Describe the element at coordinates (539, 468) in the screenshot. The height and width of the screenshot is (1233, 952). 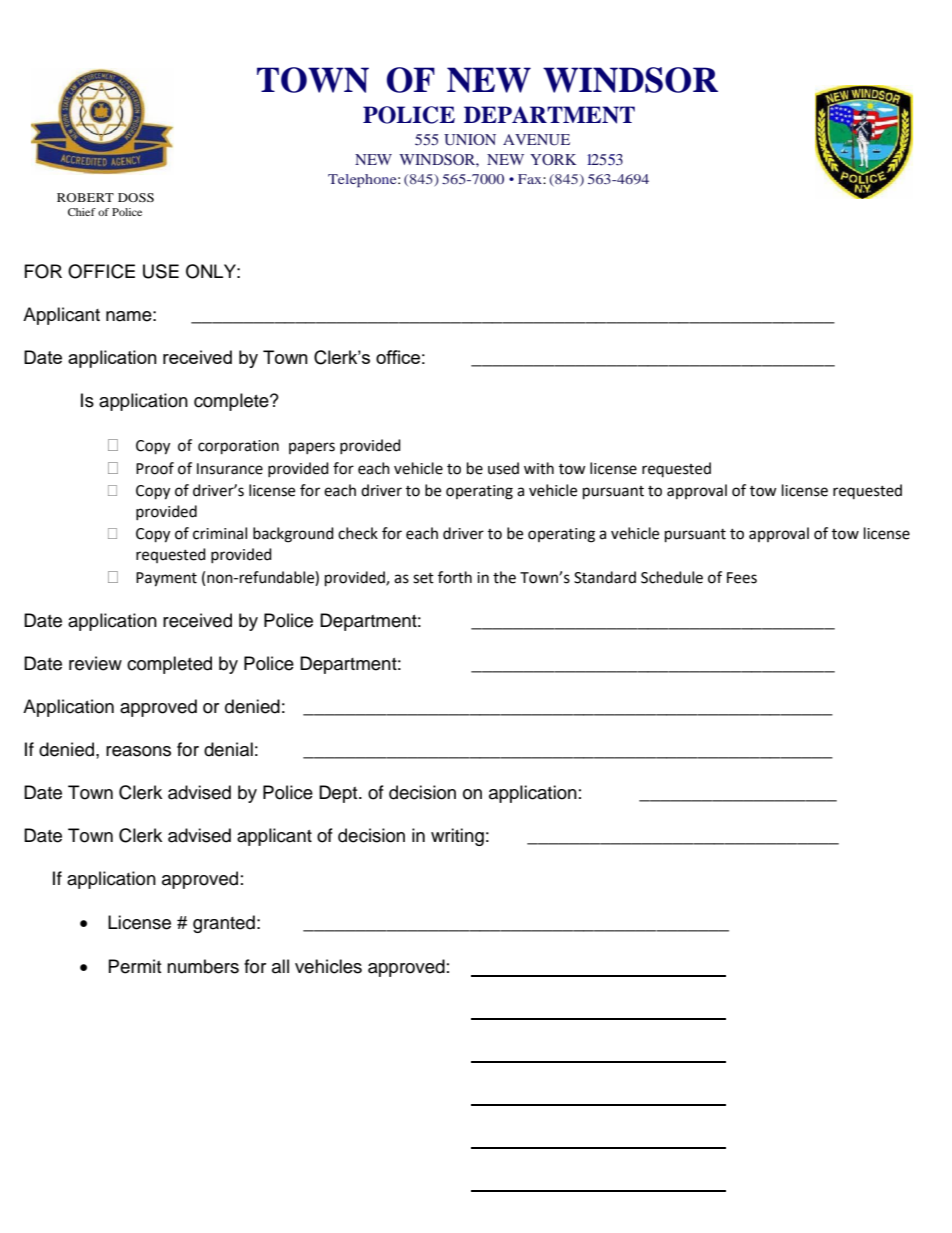
I see `with` at that location.
